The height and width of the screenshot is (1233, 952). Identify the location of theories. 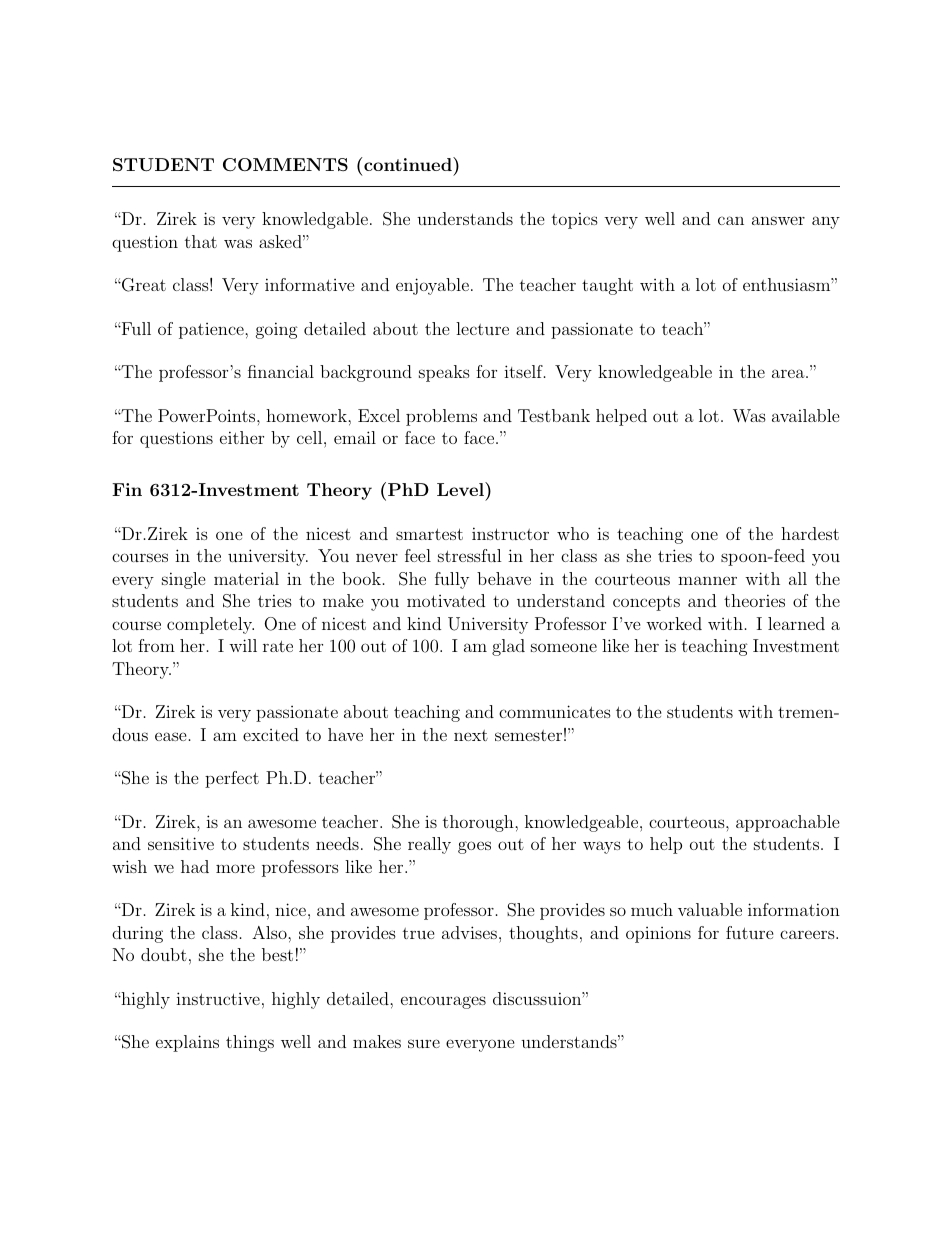
(754, 600).
